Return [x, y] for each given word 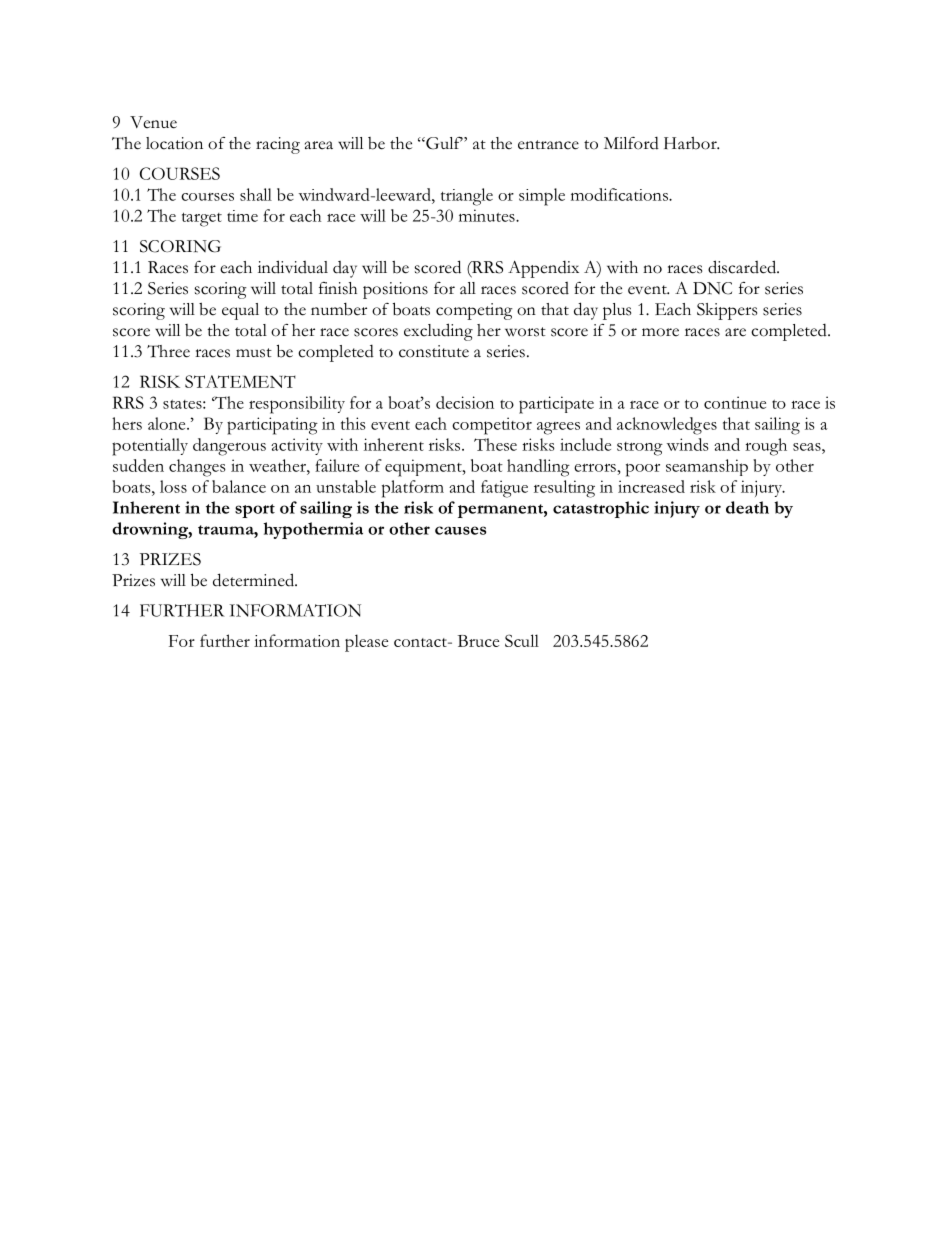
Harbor [691, 143]
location [174, 143]
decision [465, 402]
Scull [522, 640]
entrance [548, 145]
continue [735, 402]
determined [255, 580]
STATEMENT [240, 381]
